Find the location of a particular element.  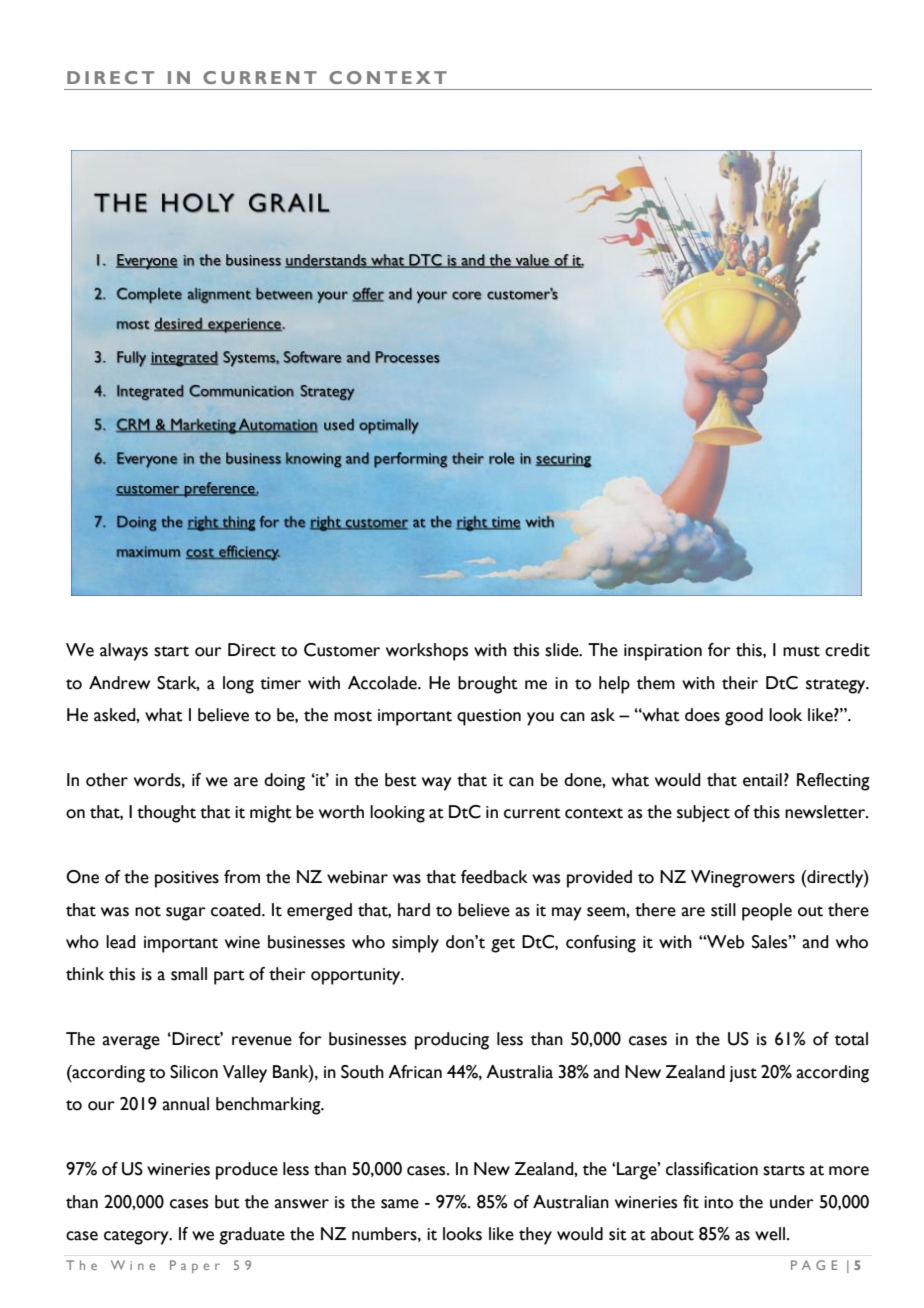

always is located at coordinates (124, 652).
